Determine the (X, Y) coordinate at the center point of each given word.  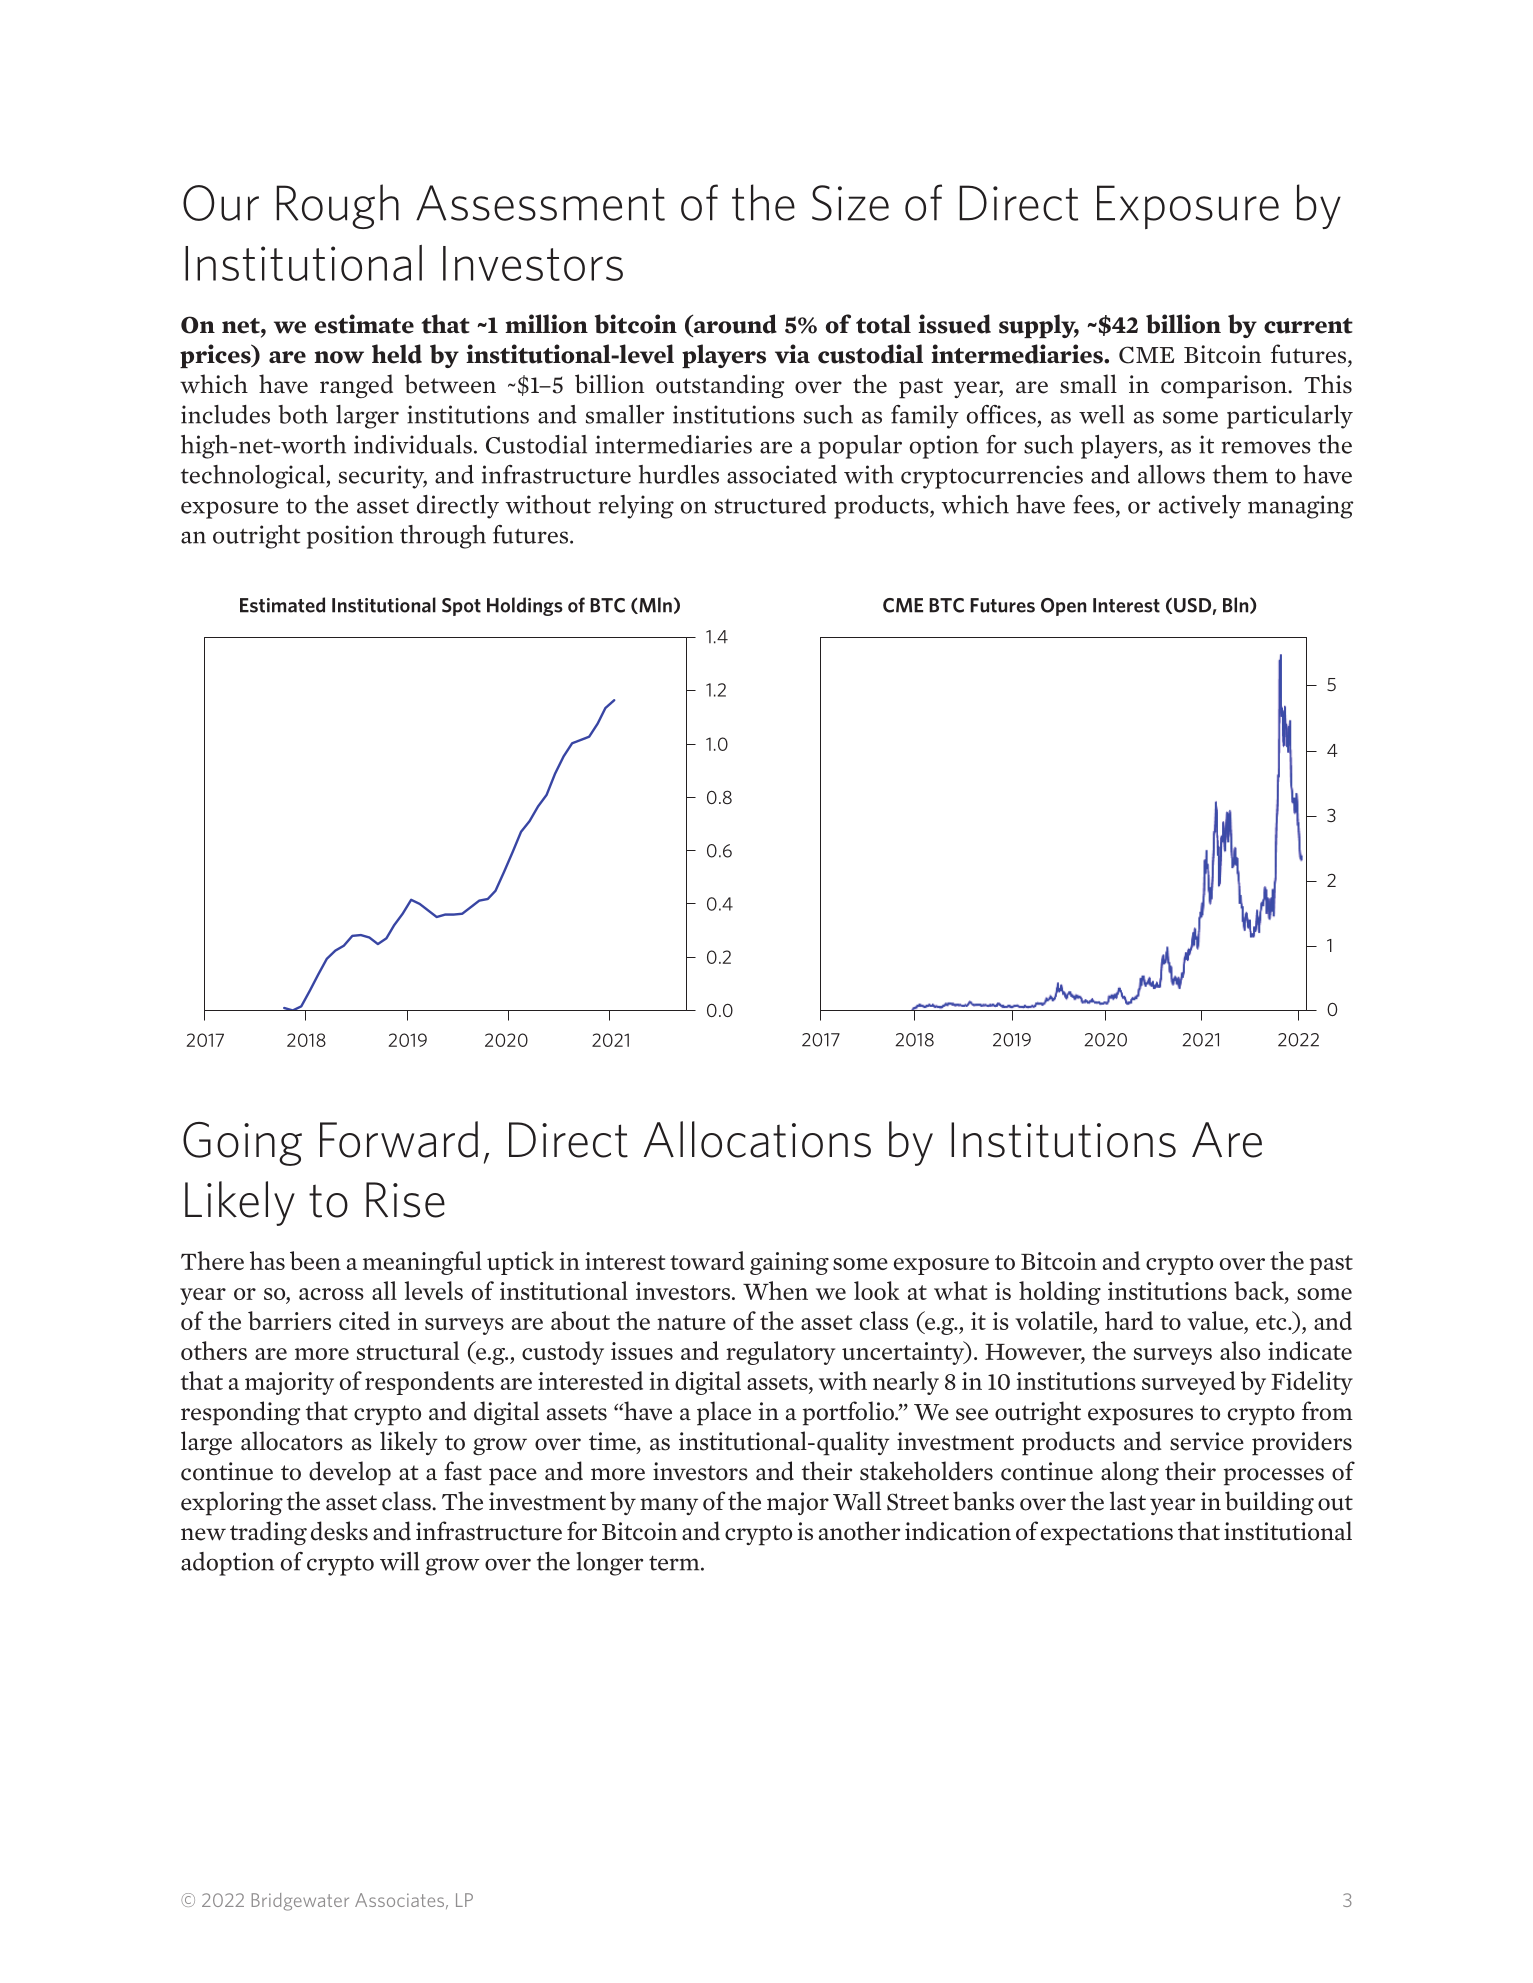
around (734, 325)
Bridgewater (300, 1902)
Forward (399, 1139)
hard (1129, 1320)
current (1308, 326)
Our (221, 203)
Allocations (757, 1139)
